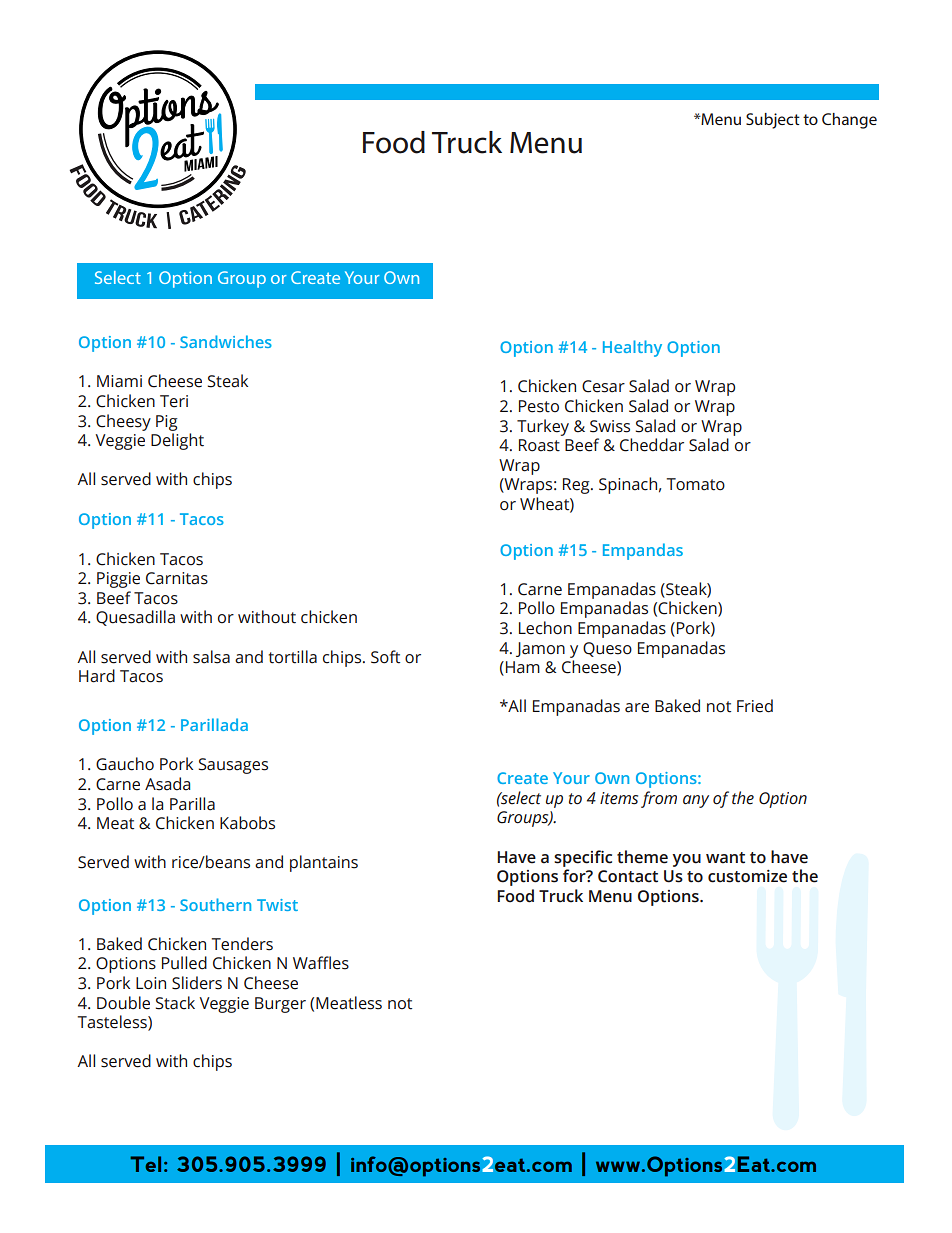 Image resolution: width=952 pixels, height=1233 pixels. I want to click on salsa, so click(211, 657).
